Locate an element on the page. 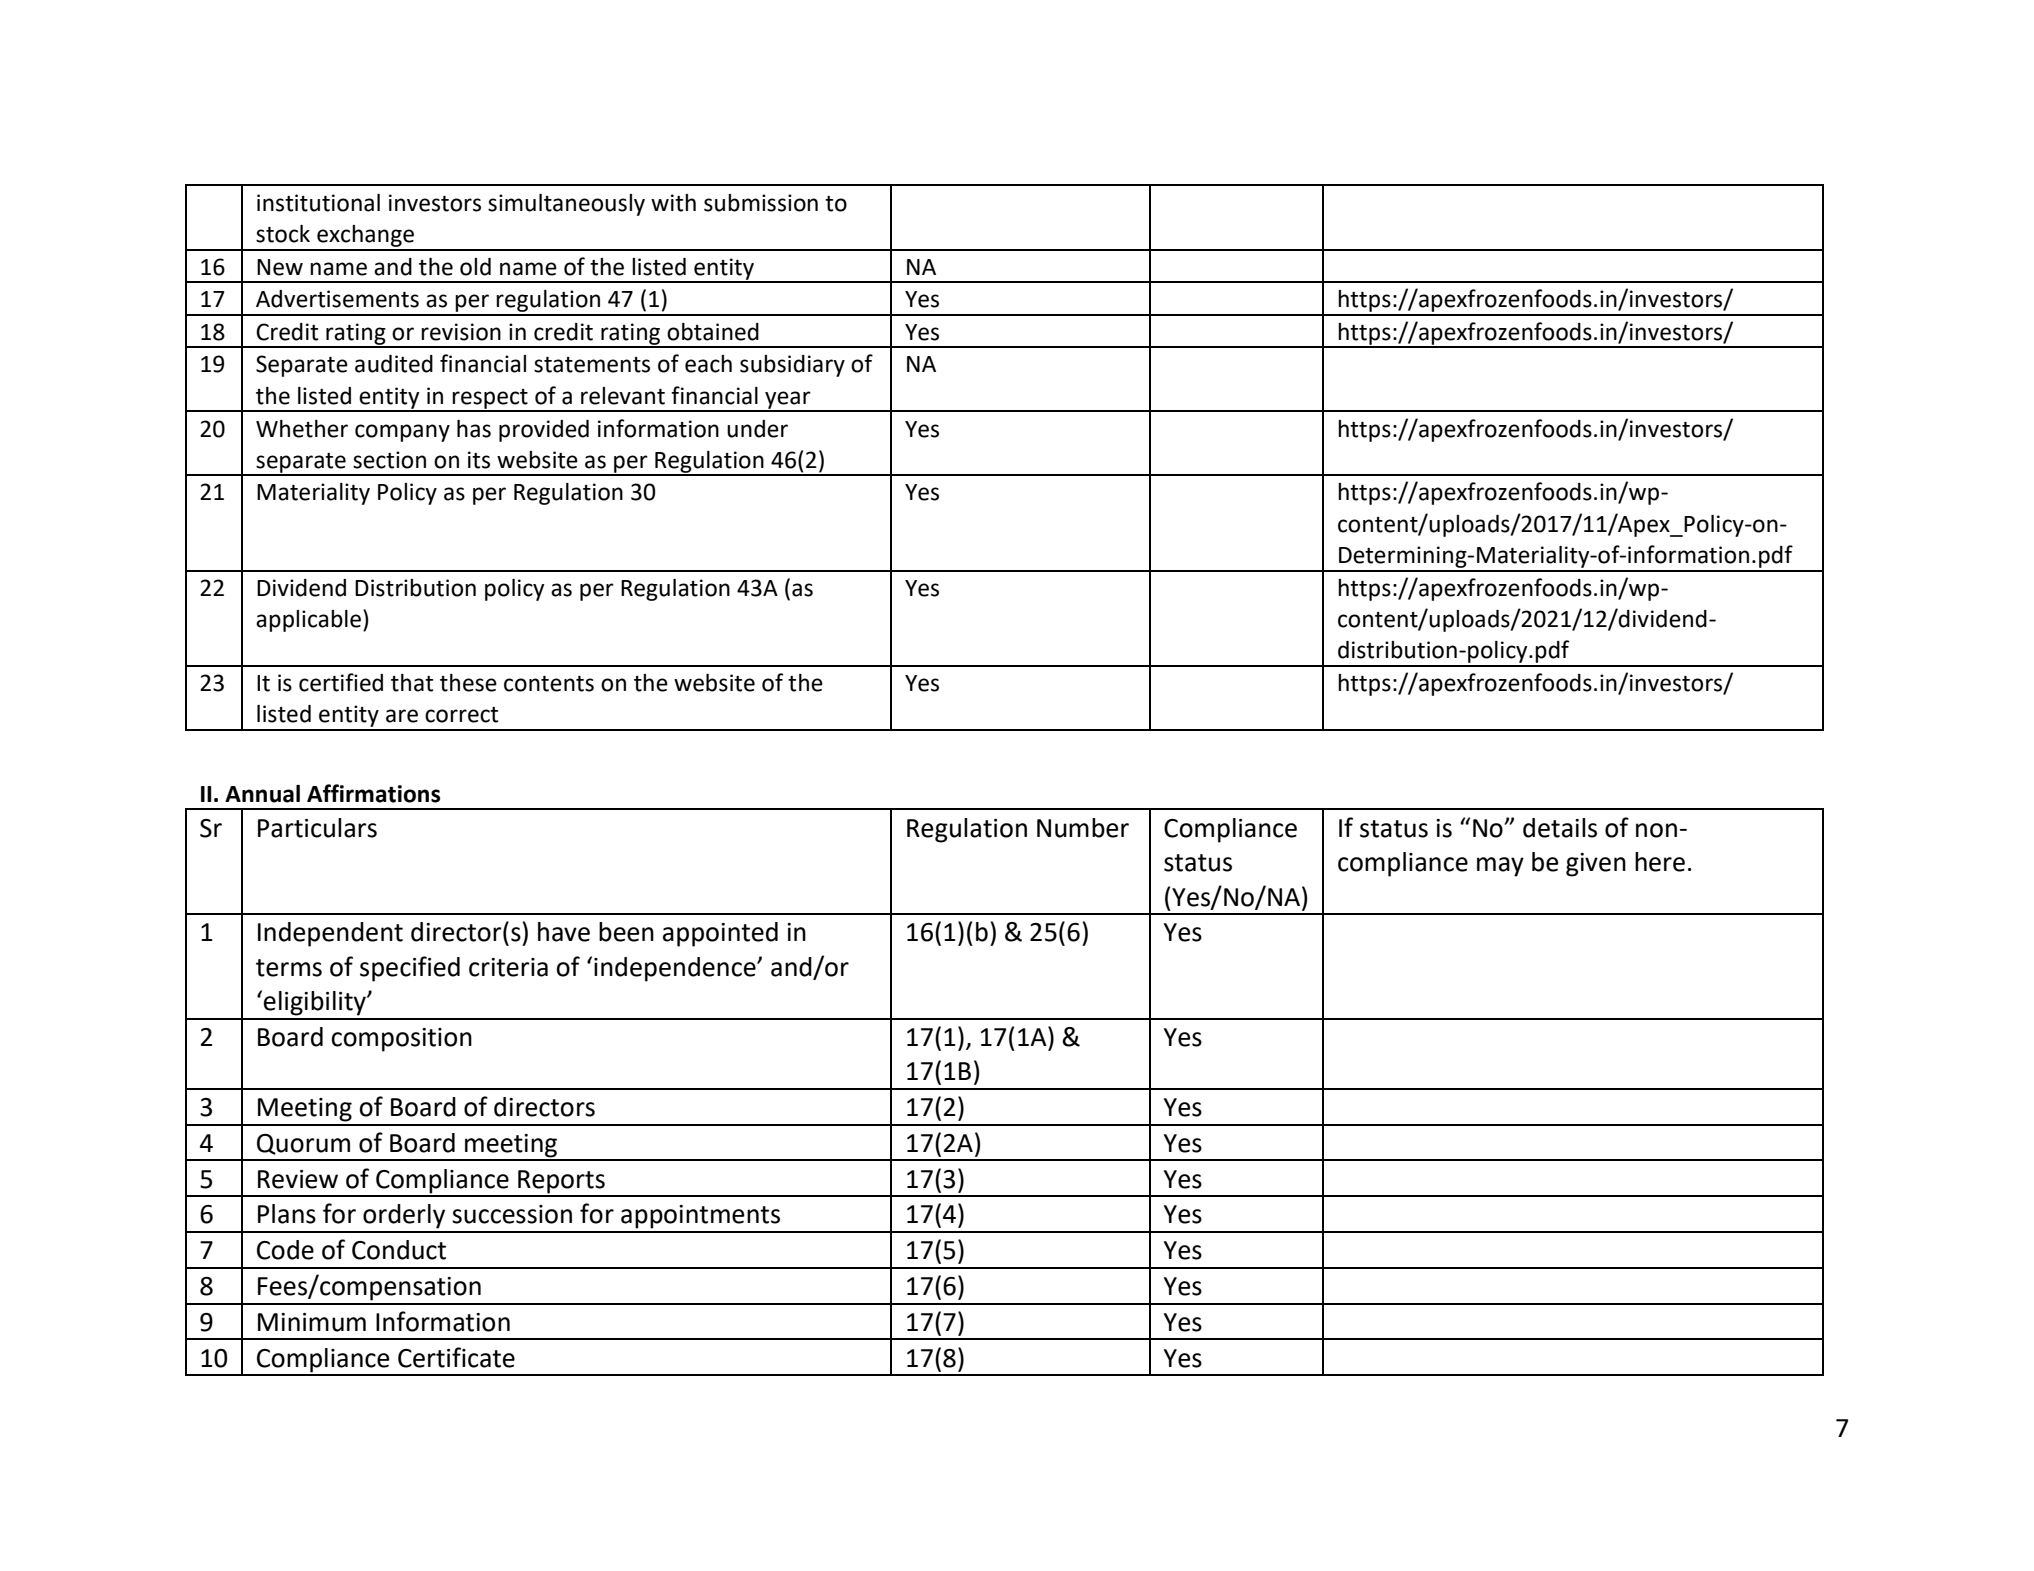  submission is located at coordinates (761, 203).
